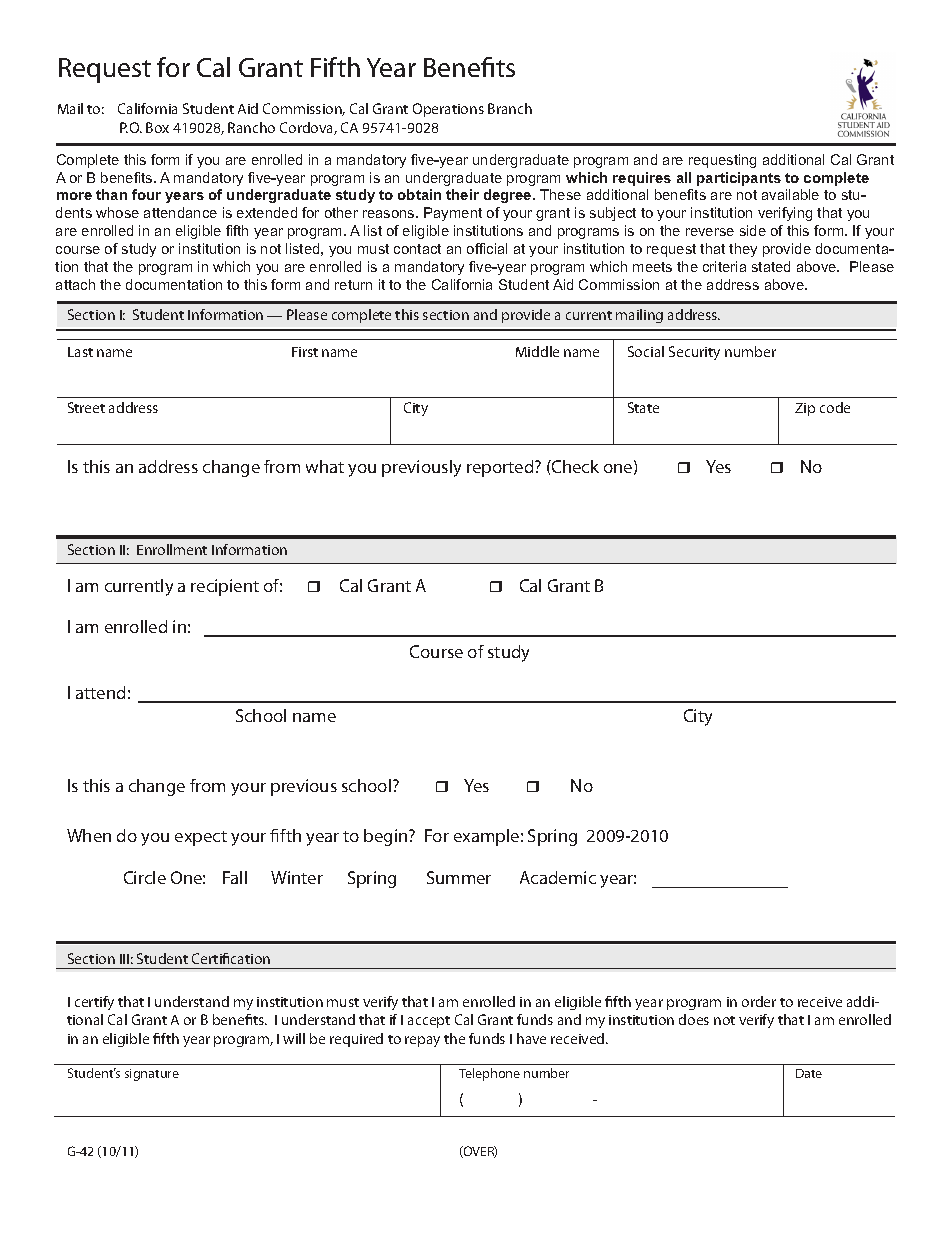 The height and width of the screenshot is (1233, 952). What do you see at coordinates (501, 468) in the screenshot?
I see `reported` at bounding box center [501, 468].
